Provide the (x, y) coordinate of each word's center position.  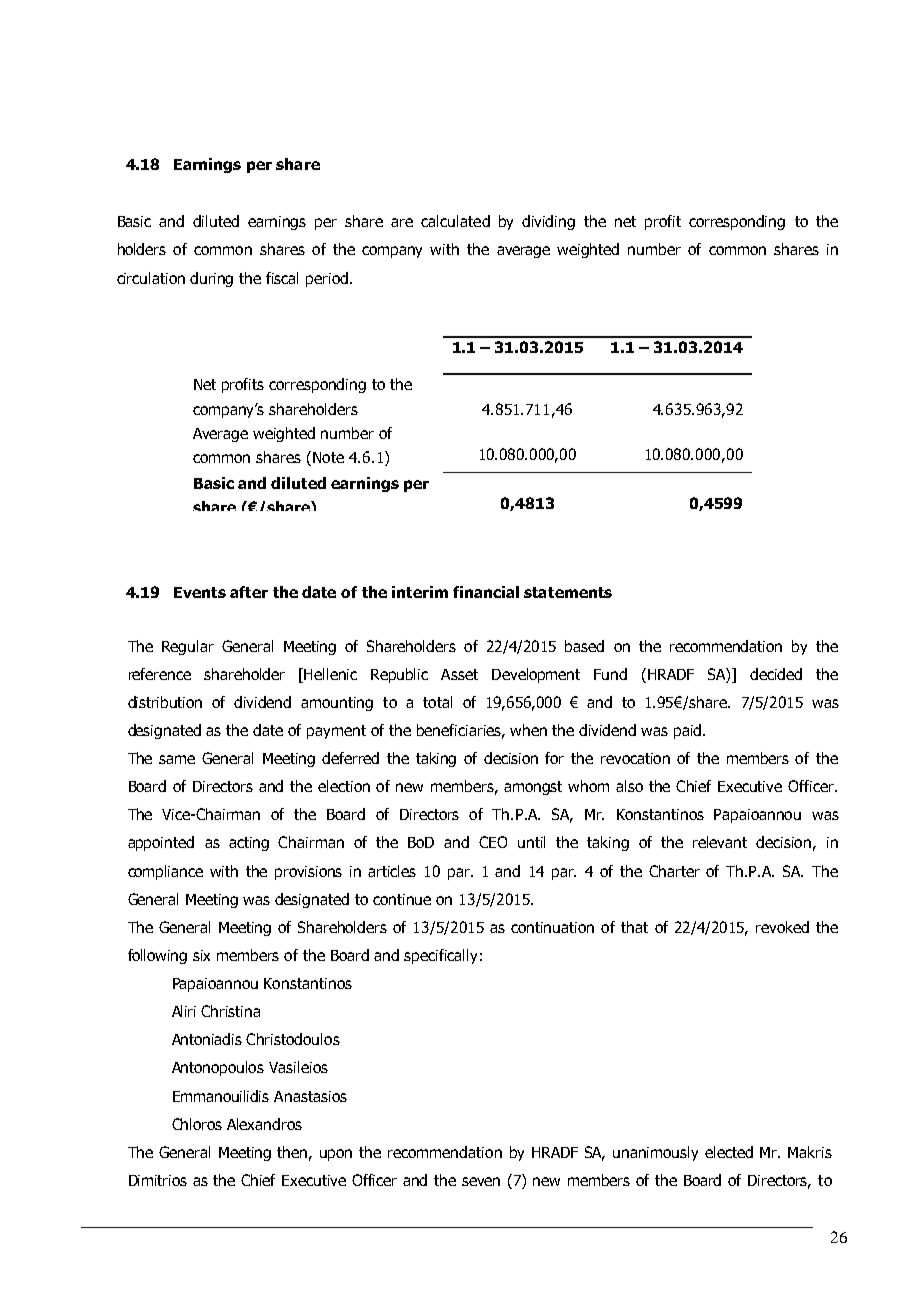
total (437, 702)
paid (689, 731)
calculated (455, 221)
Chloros (197, 1124)
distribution (165, 702)
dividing (548, 222)
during (211, 279)
